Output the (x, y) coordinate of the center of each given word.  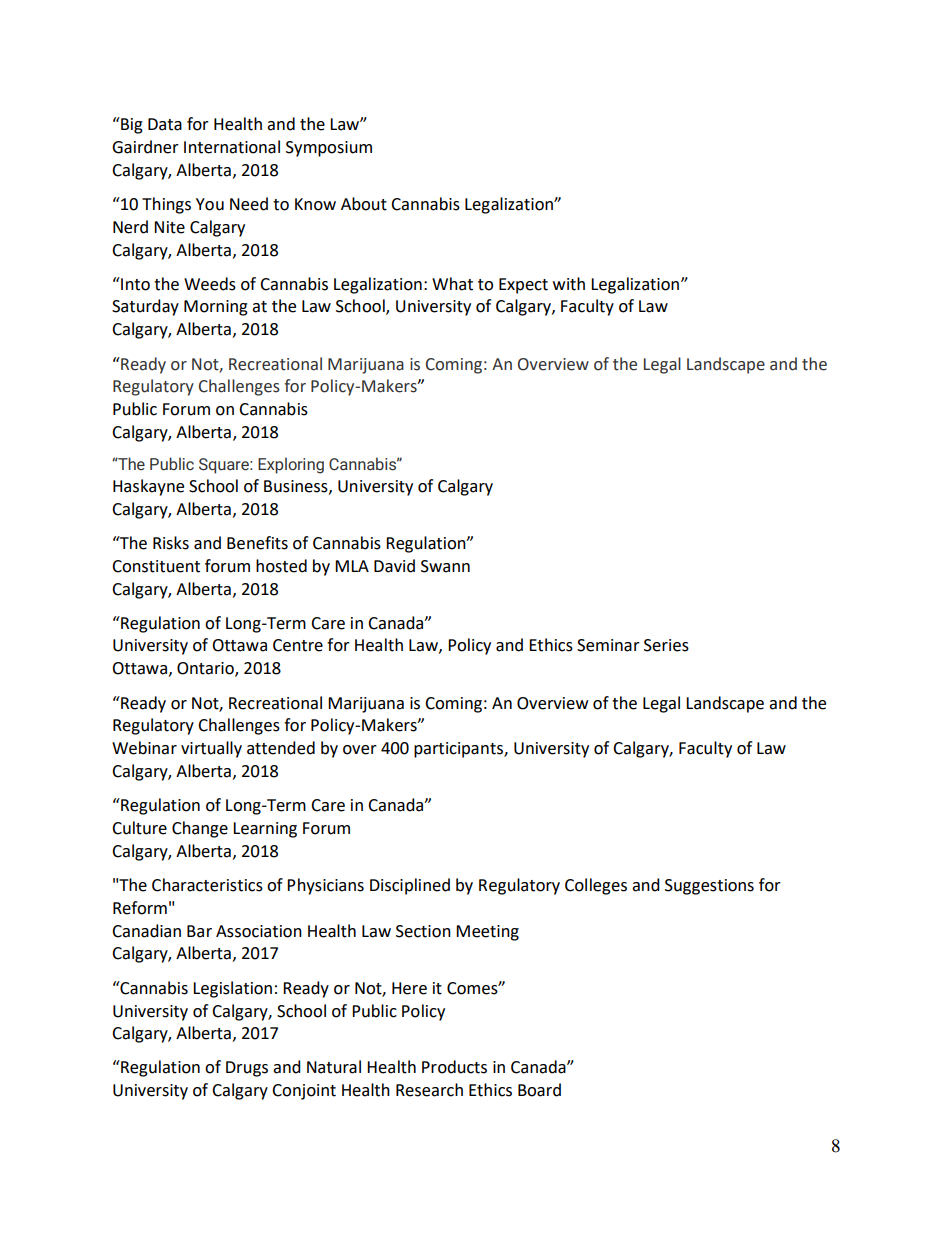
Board (539, 1090)
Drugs (247, 1069)
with (569, 284)
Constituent (156, 566)
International (232, 147)
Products (454, 1067)
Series (666, 645)
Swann (445, 566)
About (364, 204)
